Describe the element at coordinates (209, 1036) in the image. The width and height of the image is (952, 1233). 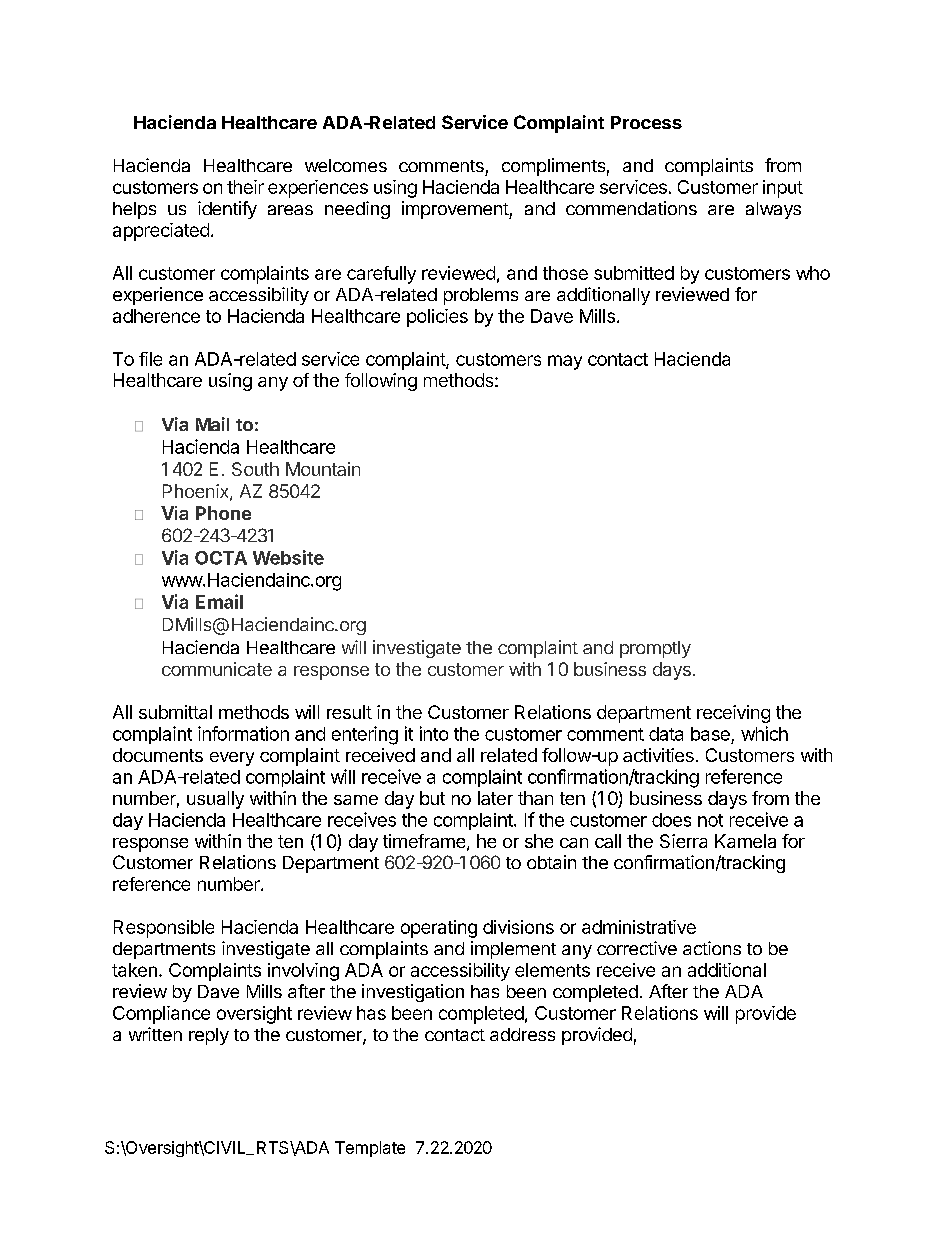
I see `reply` at that location.
